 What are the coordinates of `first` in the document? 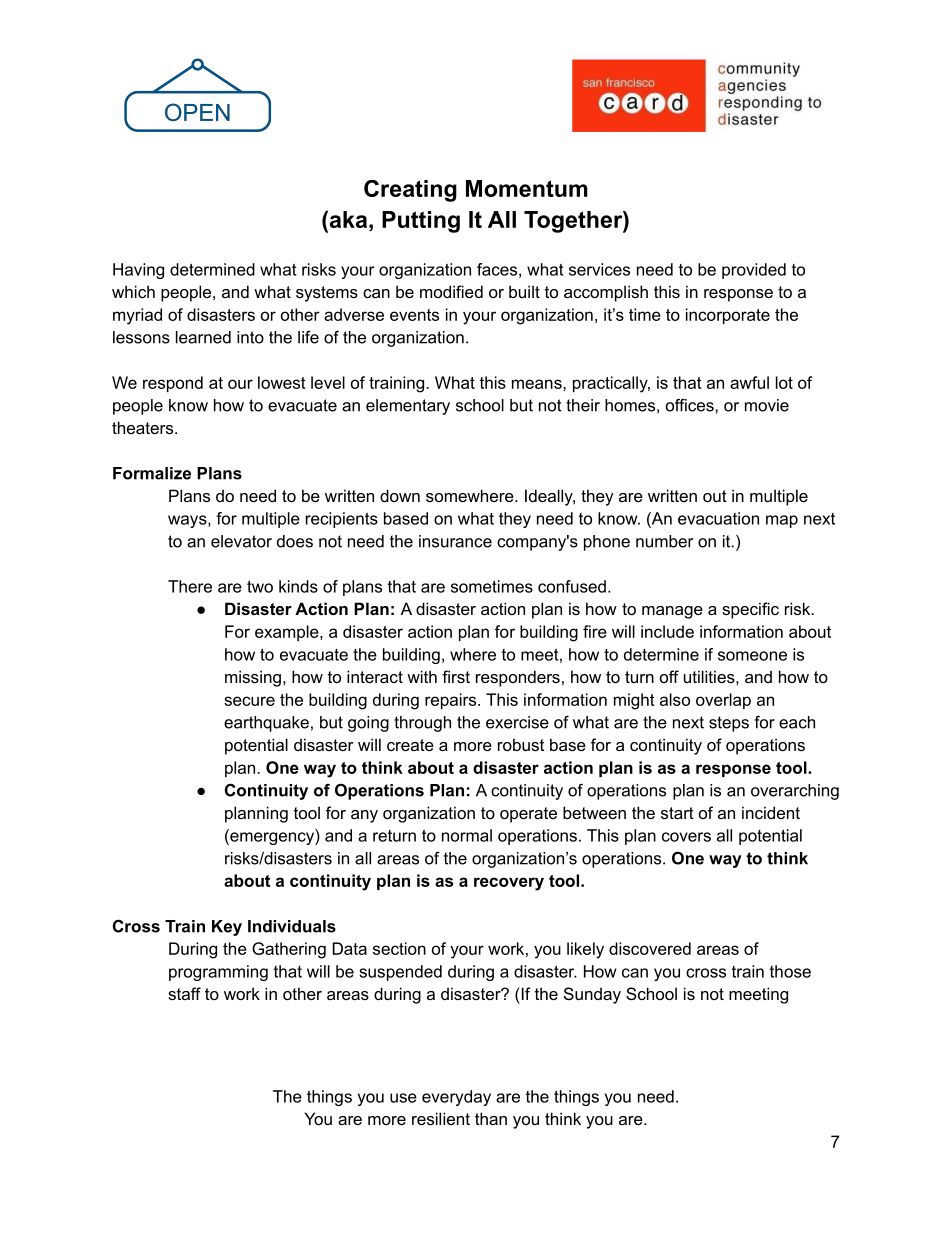 It's located at (456, 676).
